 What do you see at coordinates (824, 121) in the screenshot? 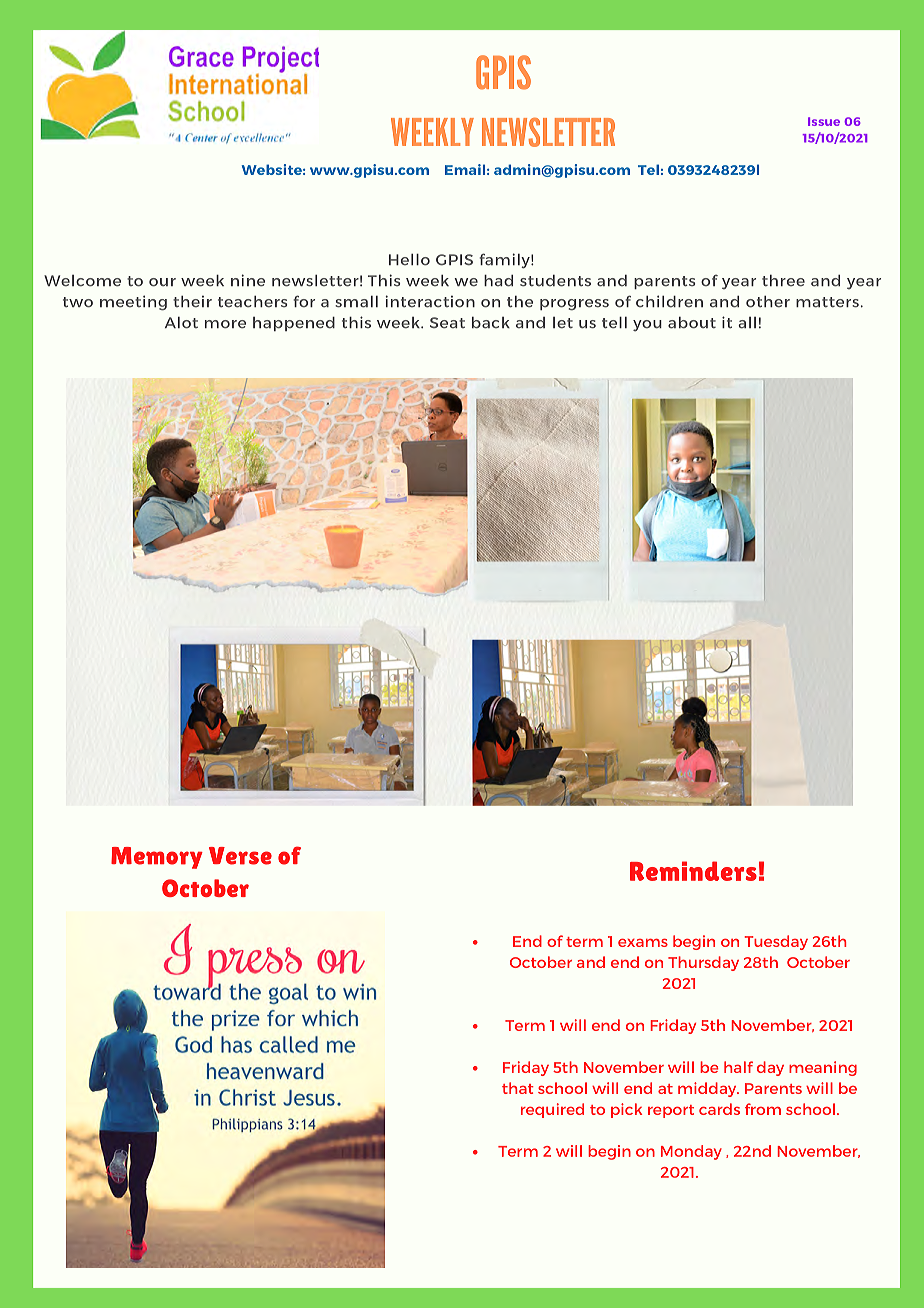
I see `Issue` at bounding box center [824, 121].
